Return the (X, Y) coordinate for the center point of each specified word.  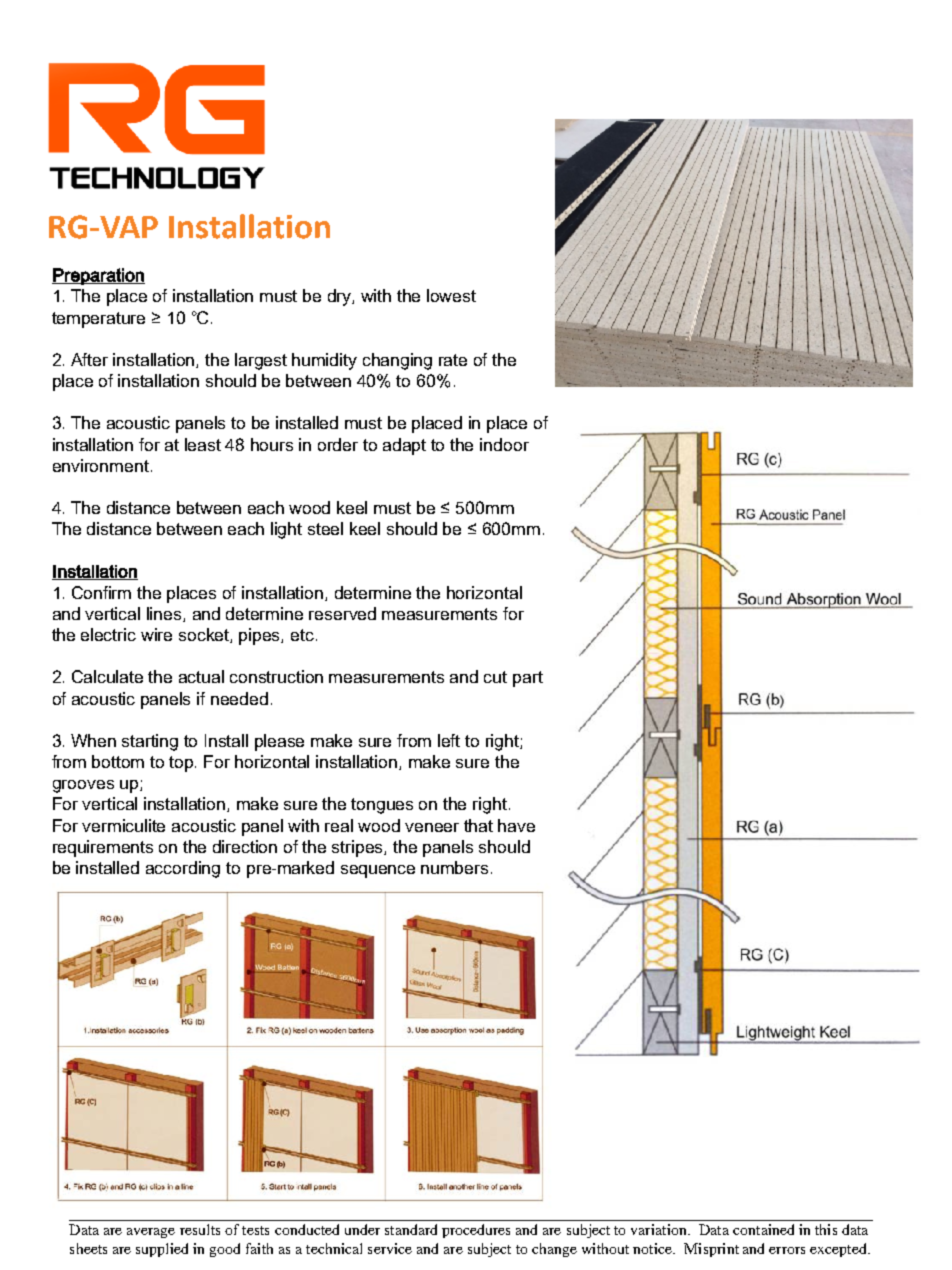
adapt (404, 446)
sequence (378, 871)
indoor (504, 444)
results (200, 1229)
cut (495, 677)
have (516, 825)
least (203, 444)
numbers (454, 867)
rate (453, 360)
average (151, 1233)
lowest (451, 295)
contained (763, 1229)
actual (201, 676)
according (183, 869)
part (528, 679)
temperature (98, 320)
